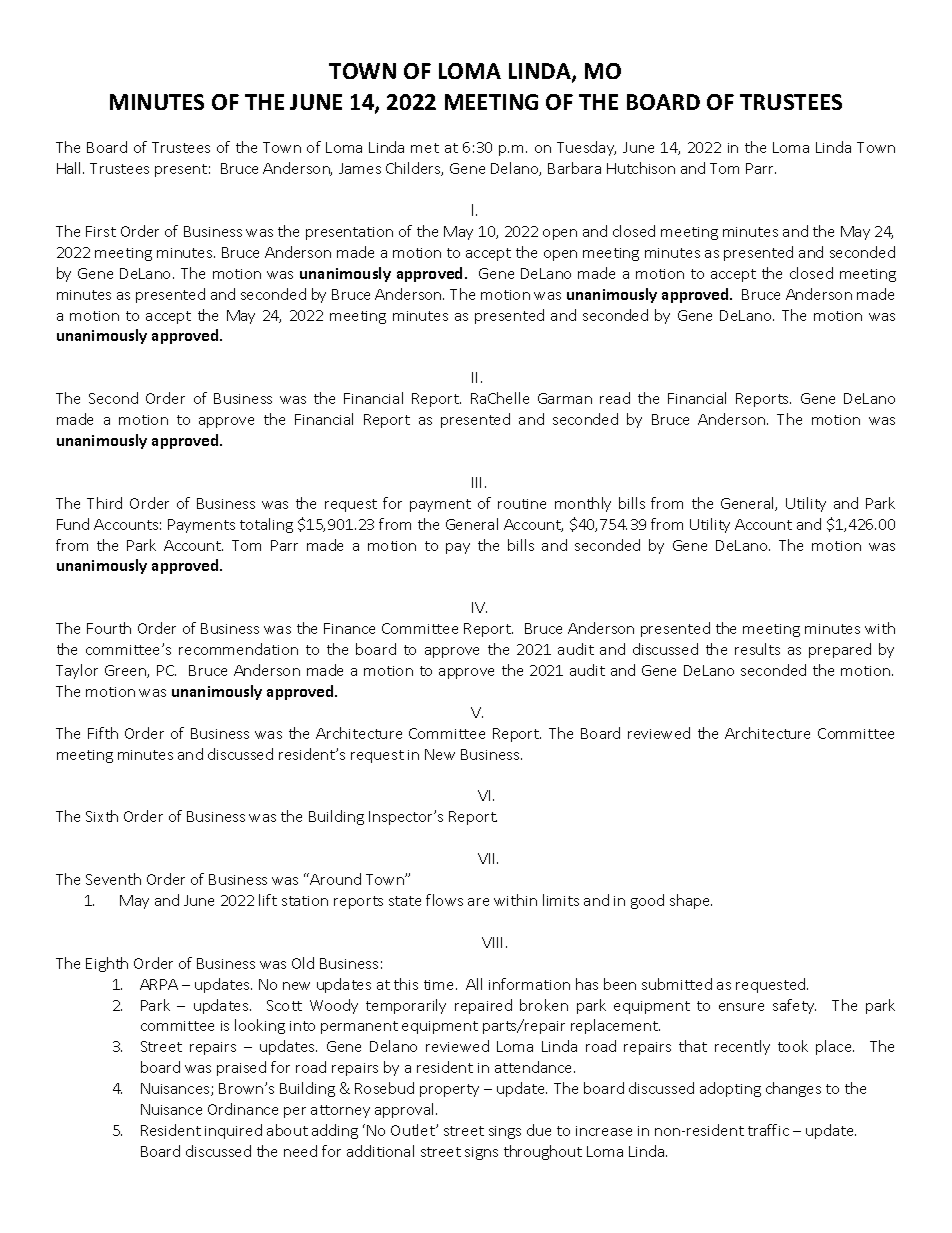 The width and height of the screenshot is (952, 1233). What do you see at coordinates (126, 671) in the screenshot?
I see `Green` at bounding box center [126, 671].
